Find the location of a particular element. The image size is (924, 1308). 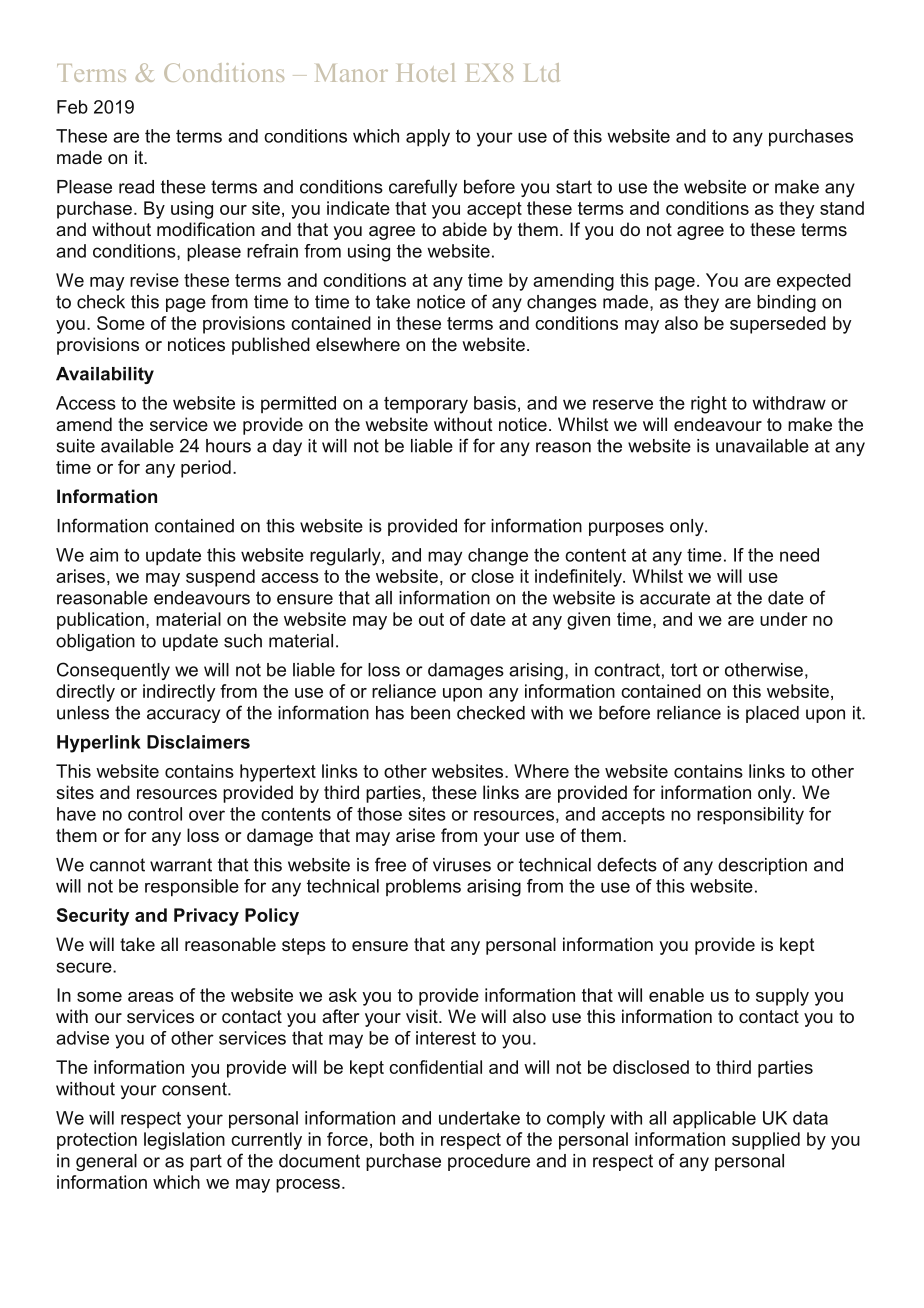

procedure is located at coordinates (489, 1162).
